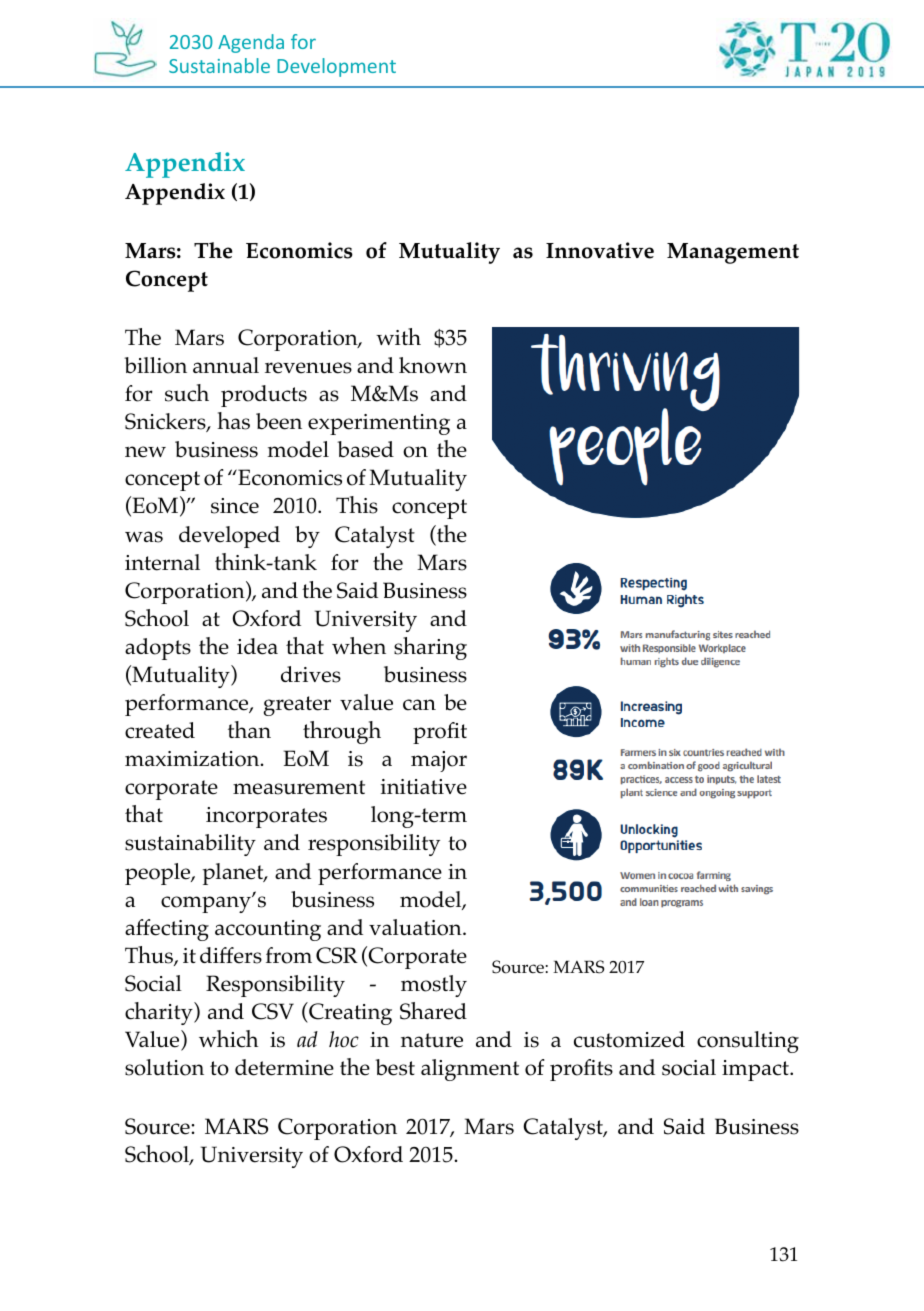 This screenshot has width=924, height=1311. I want to click on Sustainable, so click(219, 65).
